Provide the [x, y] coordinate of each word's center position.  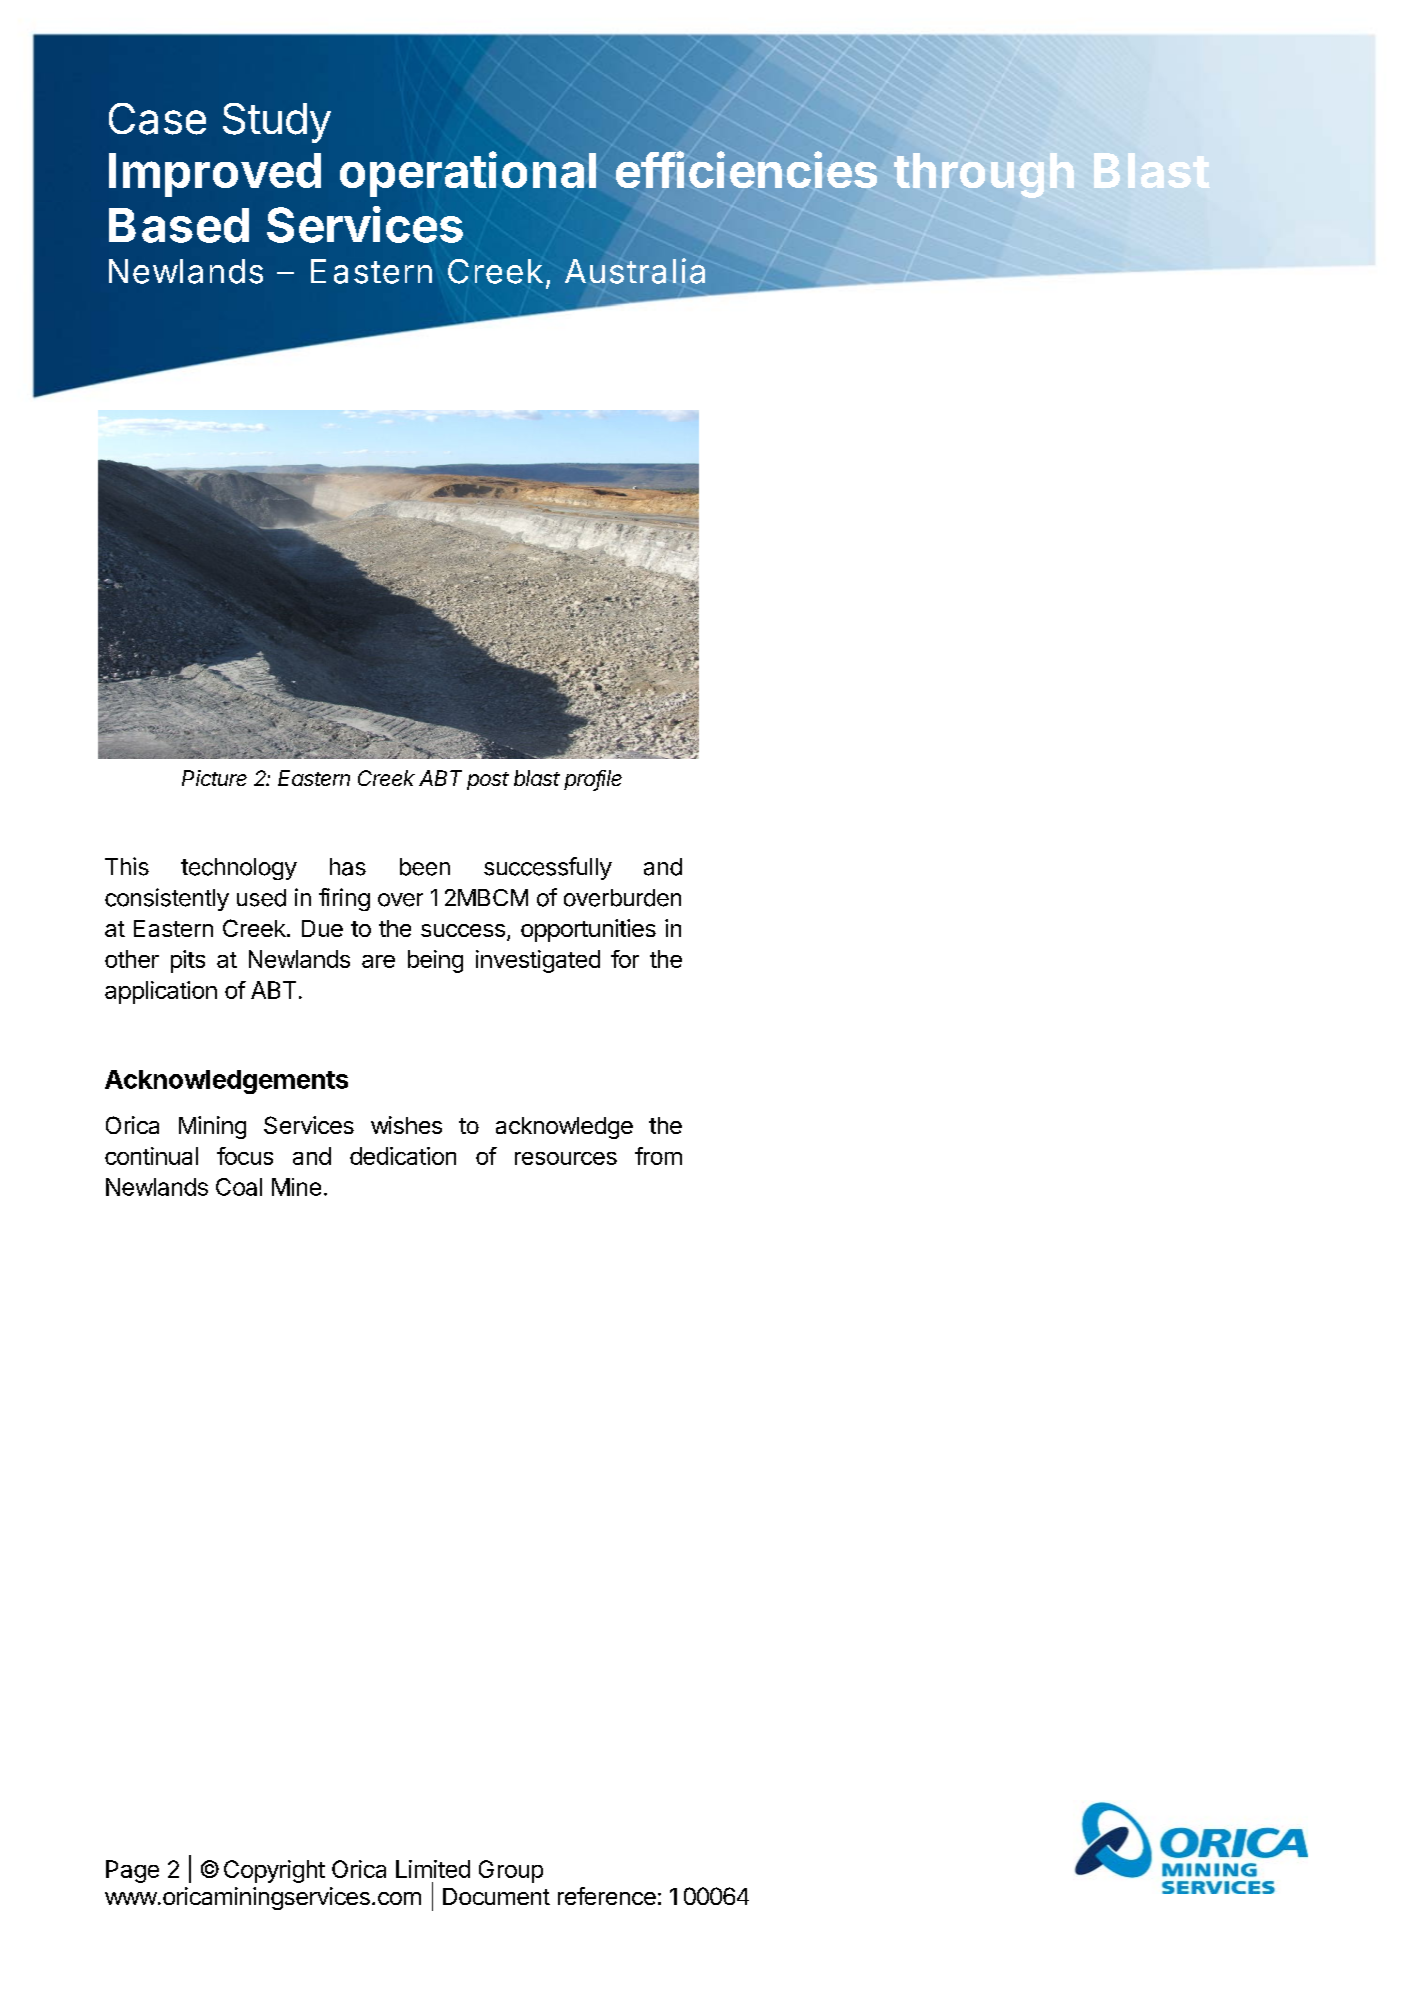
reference [607, 1896]
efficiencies [746, 169]
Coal [239, 1187]
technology [239, 869]
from [658, 1156]
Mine [296, 1187]
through [984, 175]
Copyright [274, 1871]
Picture [214, 778]
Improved [215, 175]
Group [511, 1871]
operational [469, 174]
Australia [635, 271]
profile [593, 780]
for [625, 959]
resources [566, 1158]
